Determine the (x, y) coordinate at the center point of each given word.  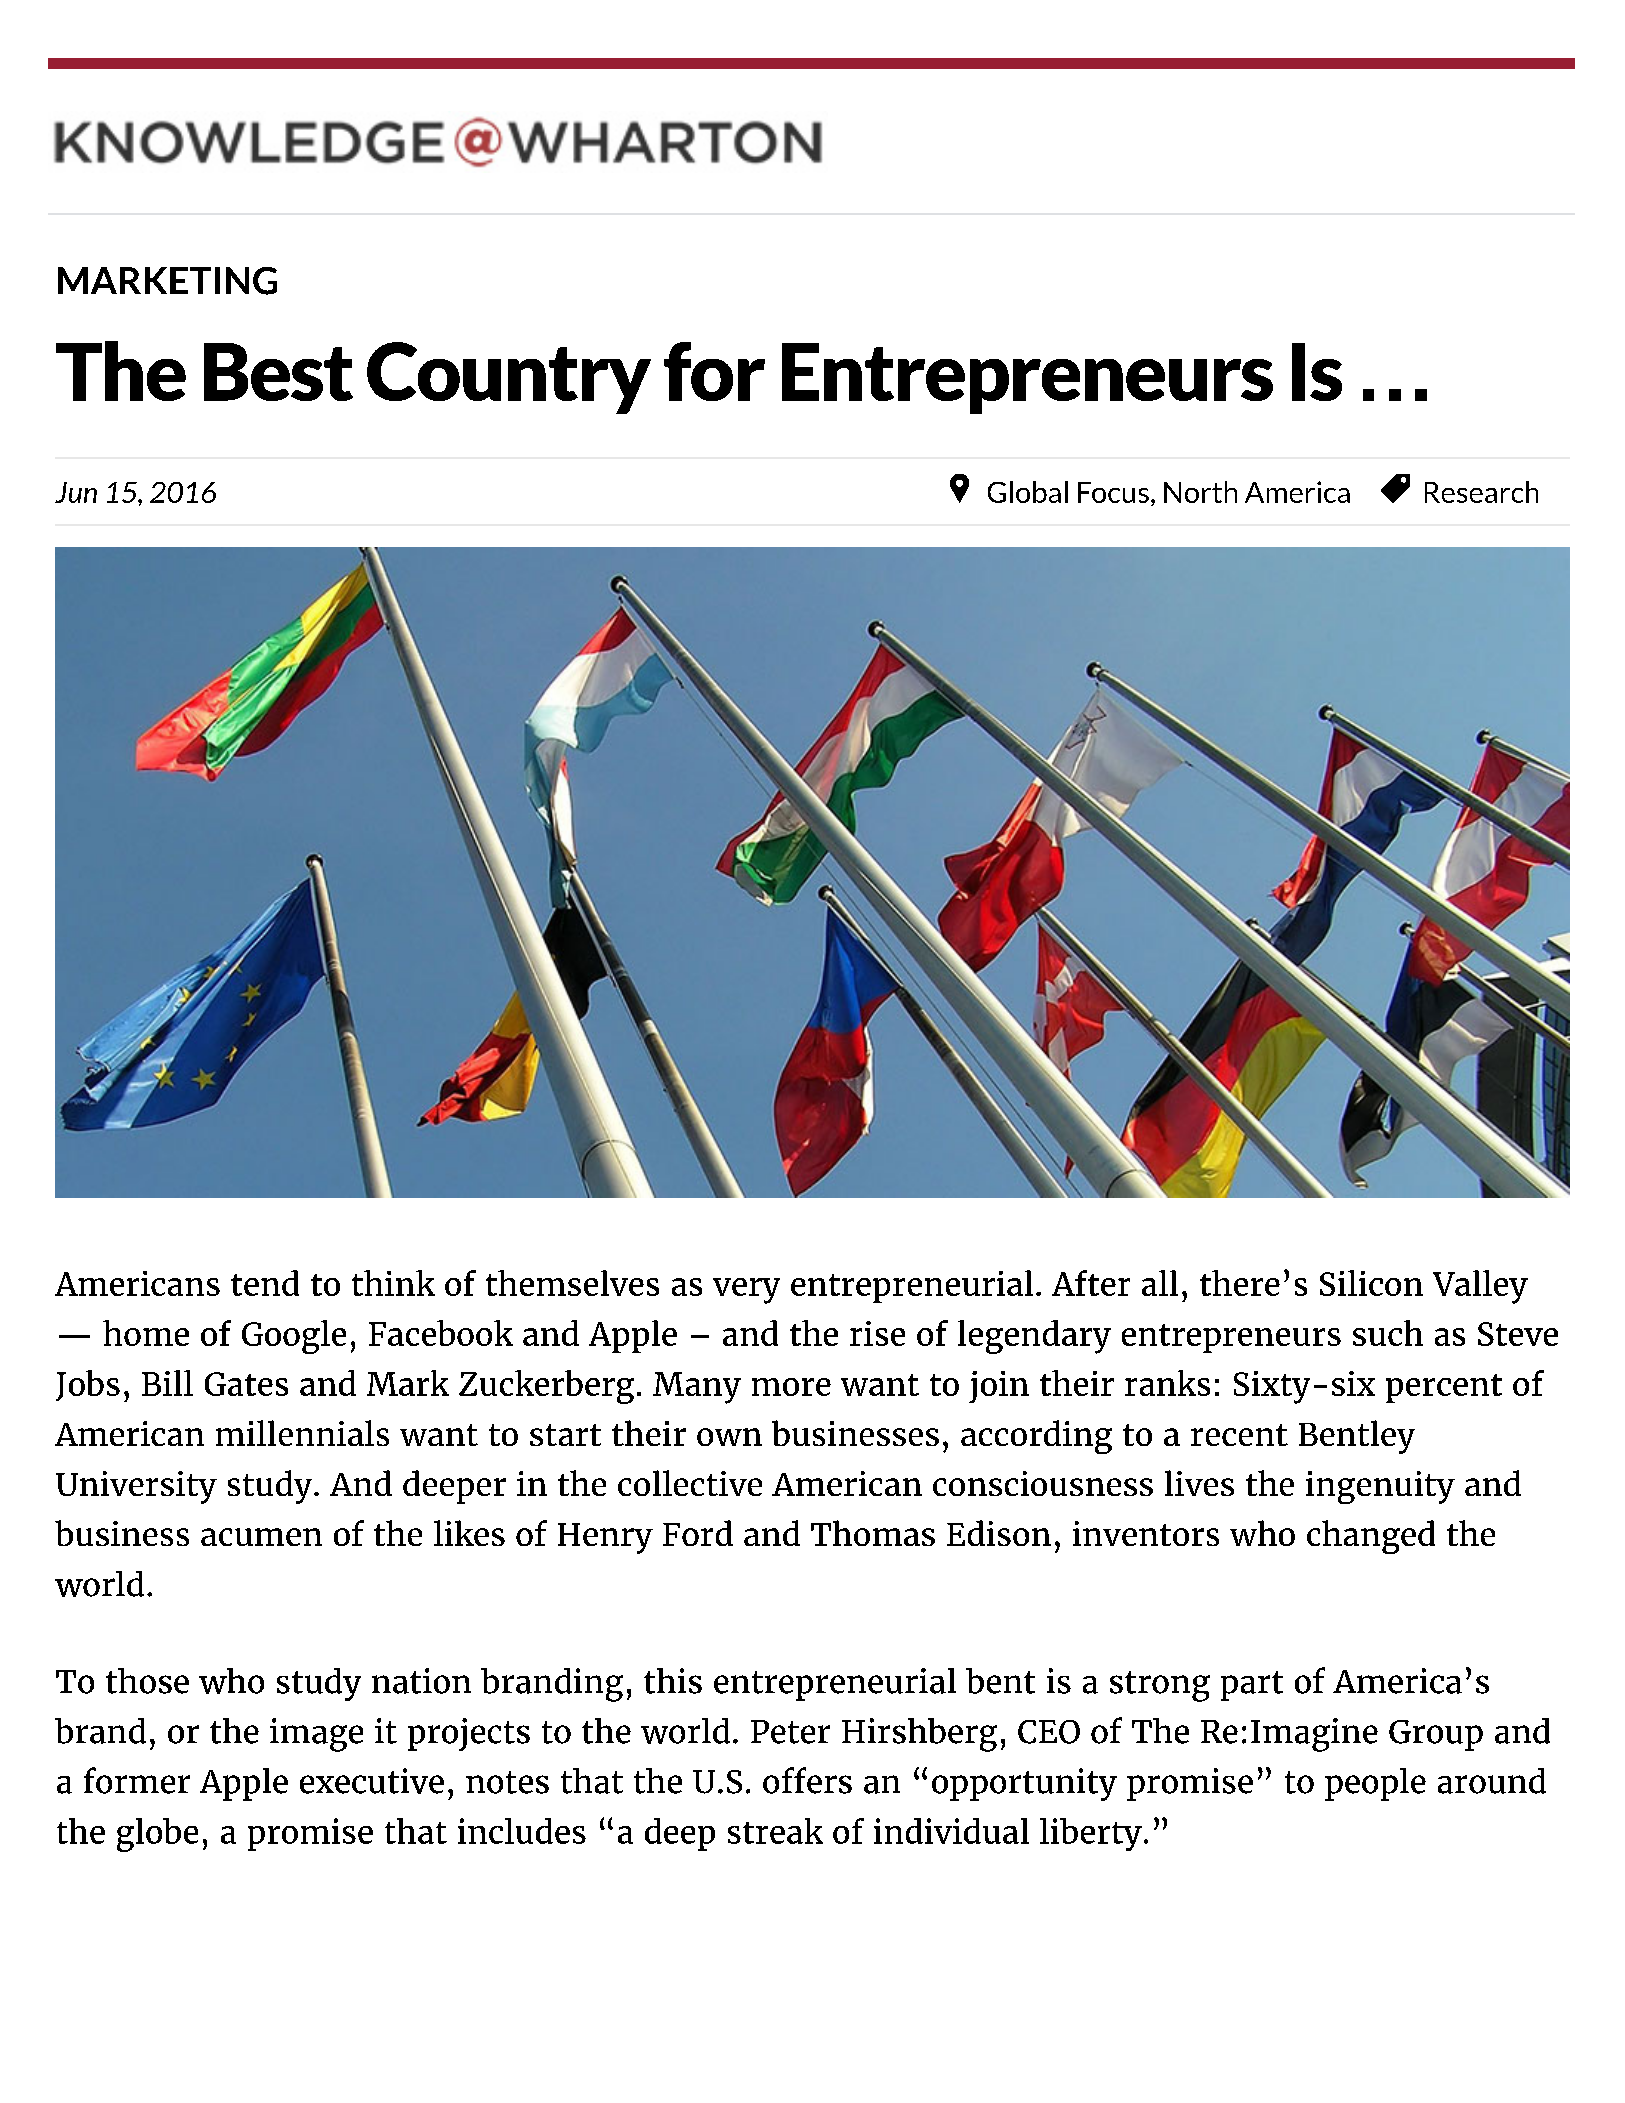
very (746, 1291)
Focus (1113, 492)
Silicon (1371, 1283)
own (729, 1437)
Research (1481, 492)
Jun (76, 492)
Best (278, 372)
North (1200, 492)
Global (1028, 492)
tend (265, 1283)
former (137, 1780)
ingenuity (1380, 1487)
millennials (302, 1433)
